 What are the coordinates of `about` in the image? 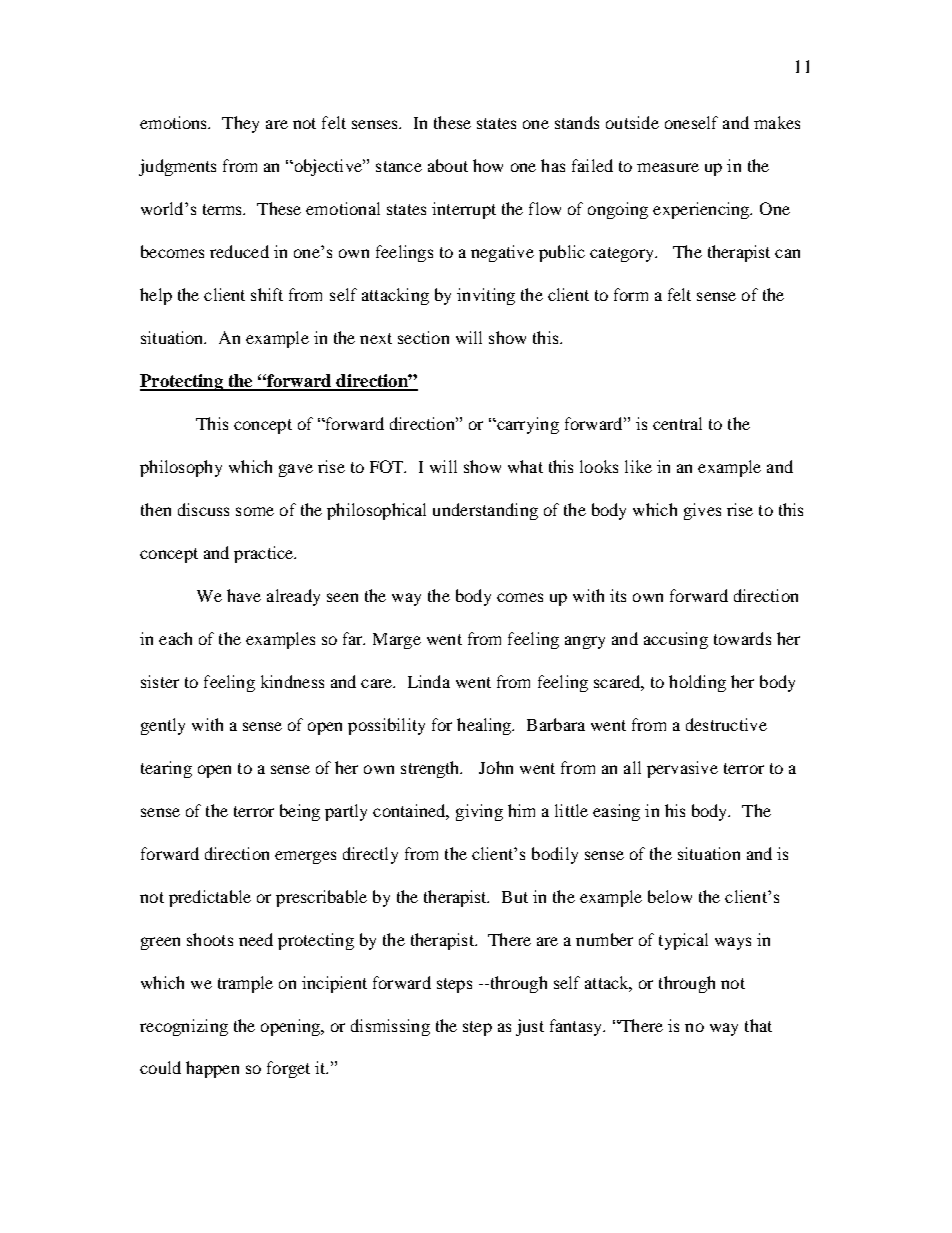 It's located at (448, 165).
